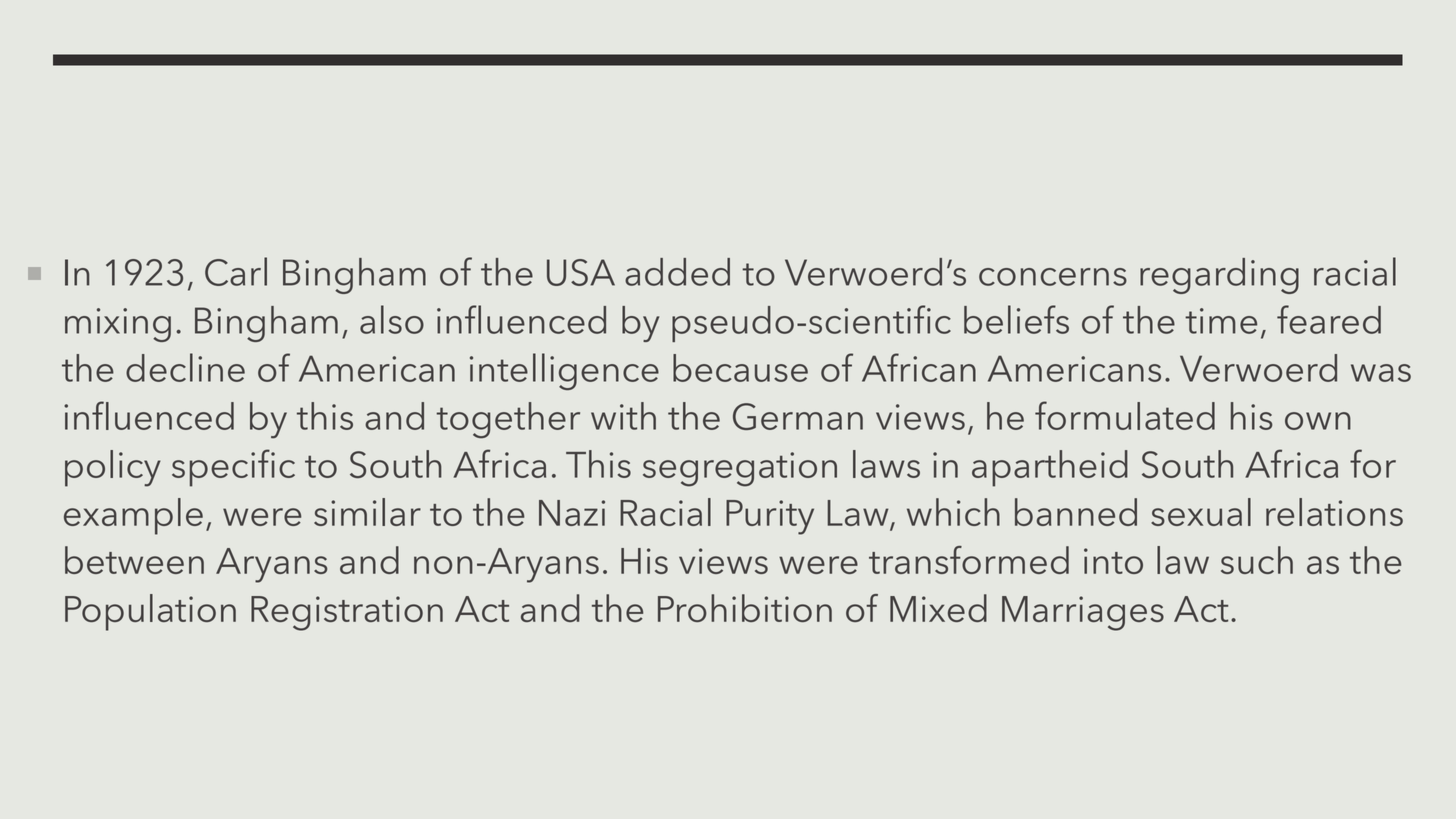  I want to click on own, so click(1318, 421).
